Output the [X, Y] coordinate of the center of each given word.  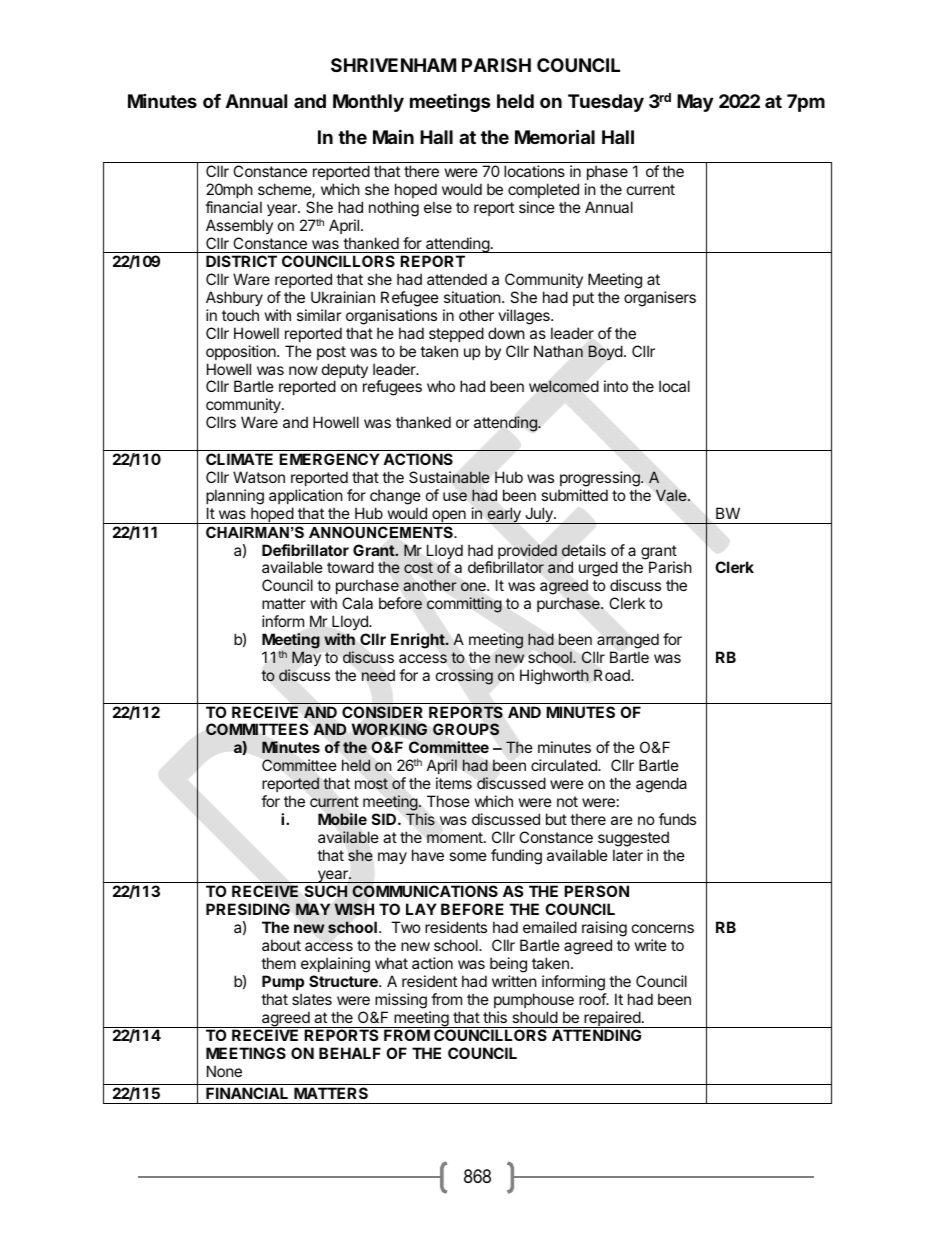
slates [312, 999]
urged [598, 570]
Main [393, 136]
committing [464, 605]
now [303, 370]
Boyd [605, 352]
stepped [456, 334]
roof [593, 999]
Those [448, 801]
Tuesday [606, 103]
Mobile [342, 819]
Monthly [368, 103]
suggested [633, 839]
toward [350, 567]
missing [401, 1001]
